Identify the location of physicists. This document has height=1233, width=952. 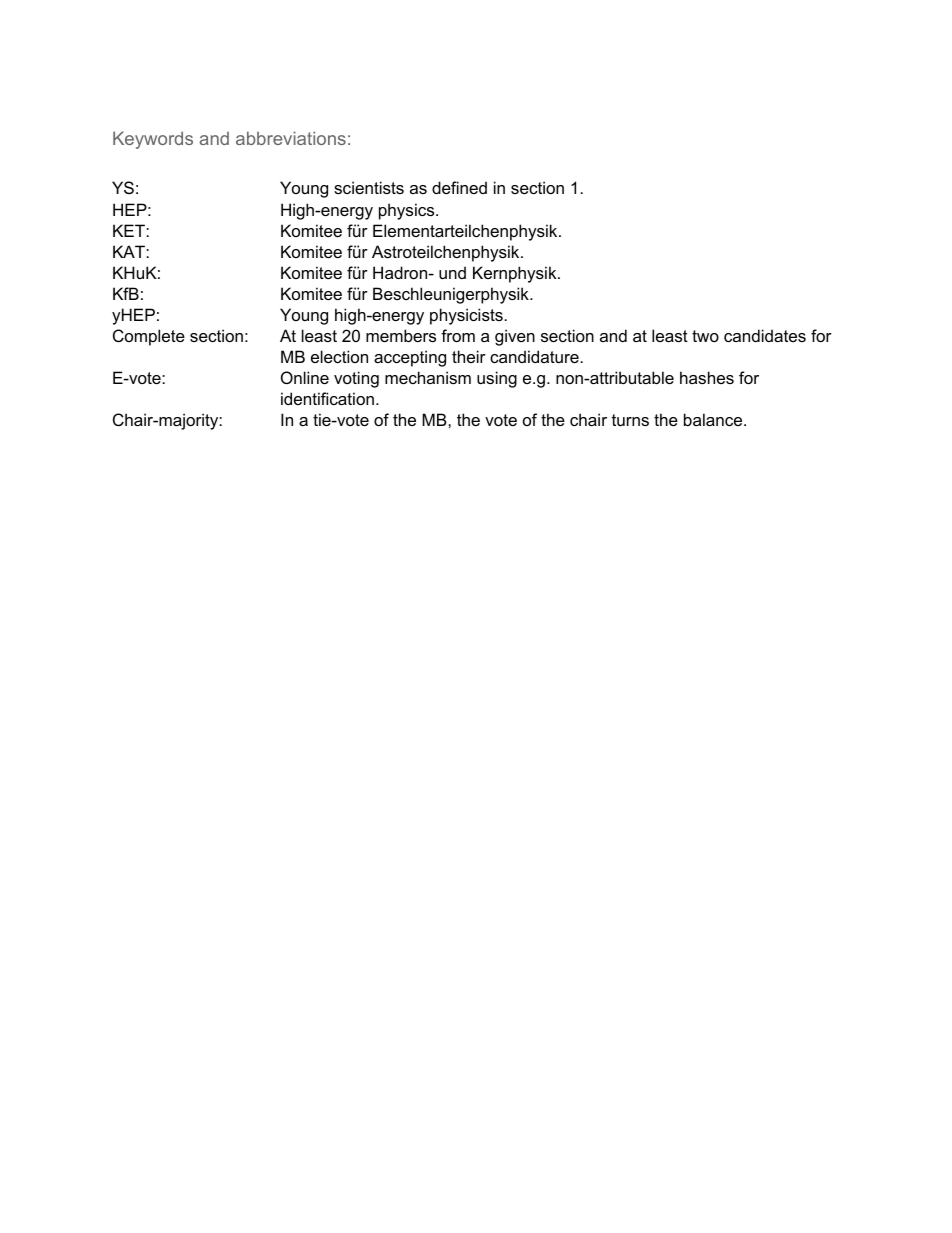
(466, 316).
